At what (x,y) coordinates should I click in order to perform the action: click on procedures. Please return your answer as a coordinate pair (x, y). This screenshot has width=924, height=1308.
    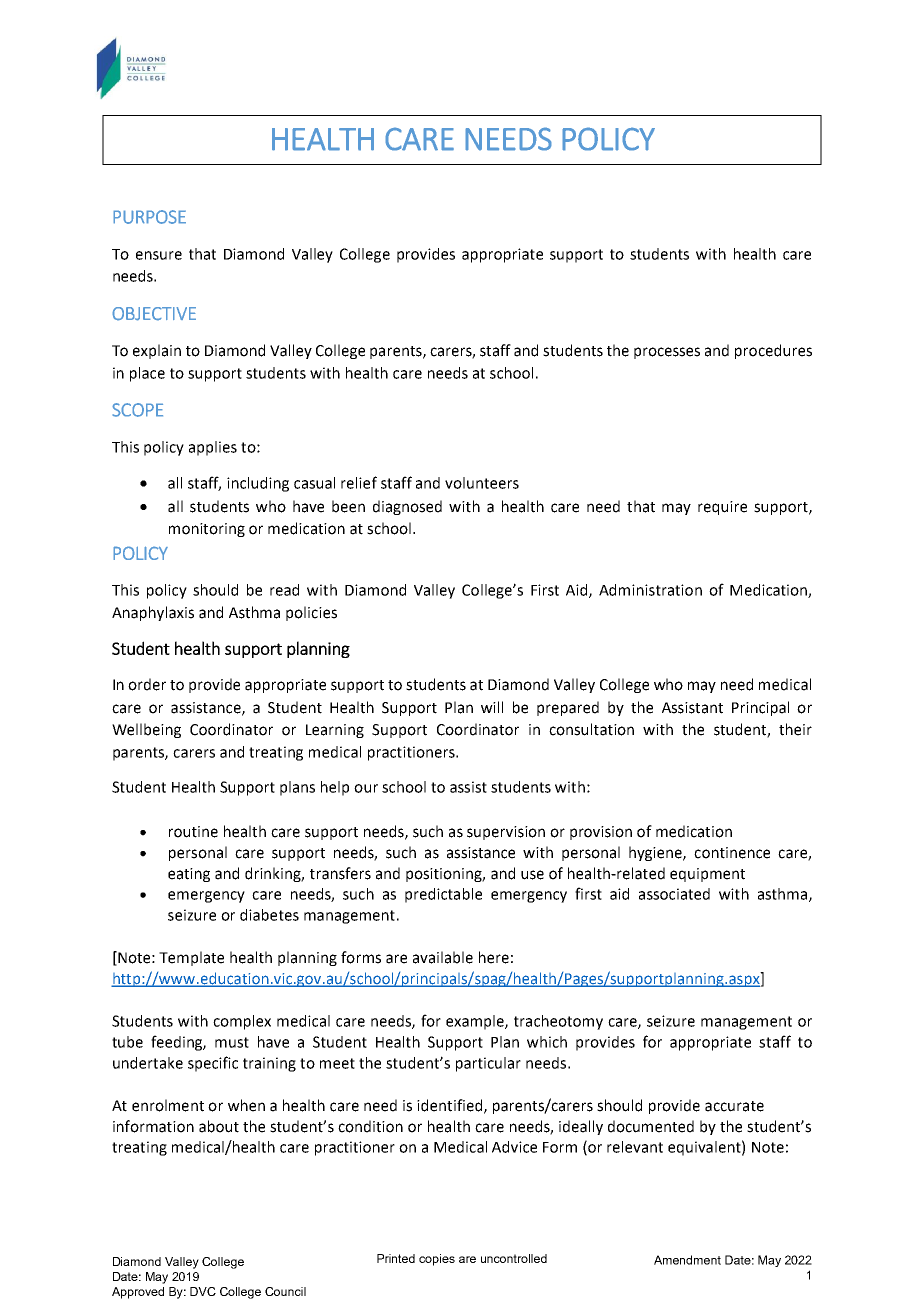
    Looking at the image, I should click on (773, 351).
